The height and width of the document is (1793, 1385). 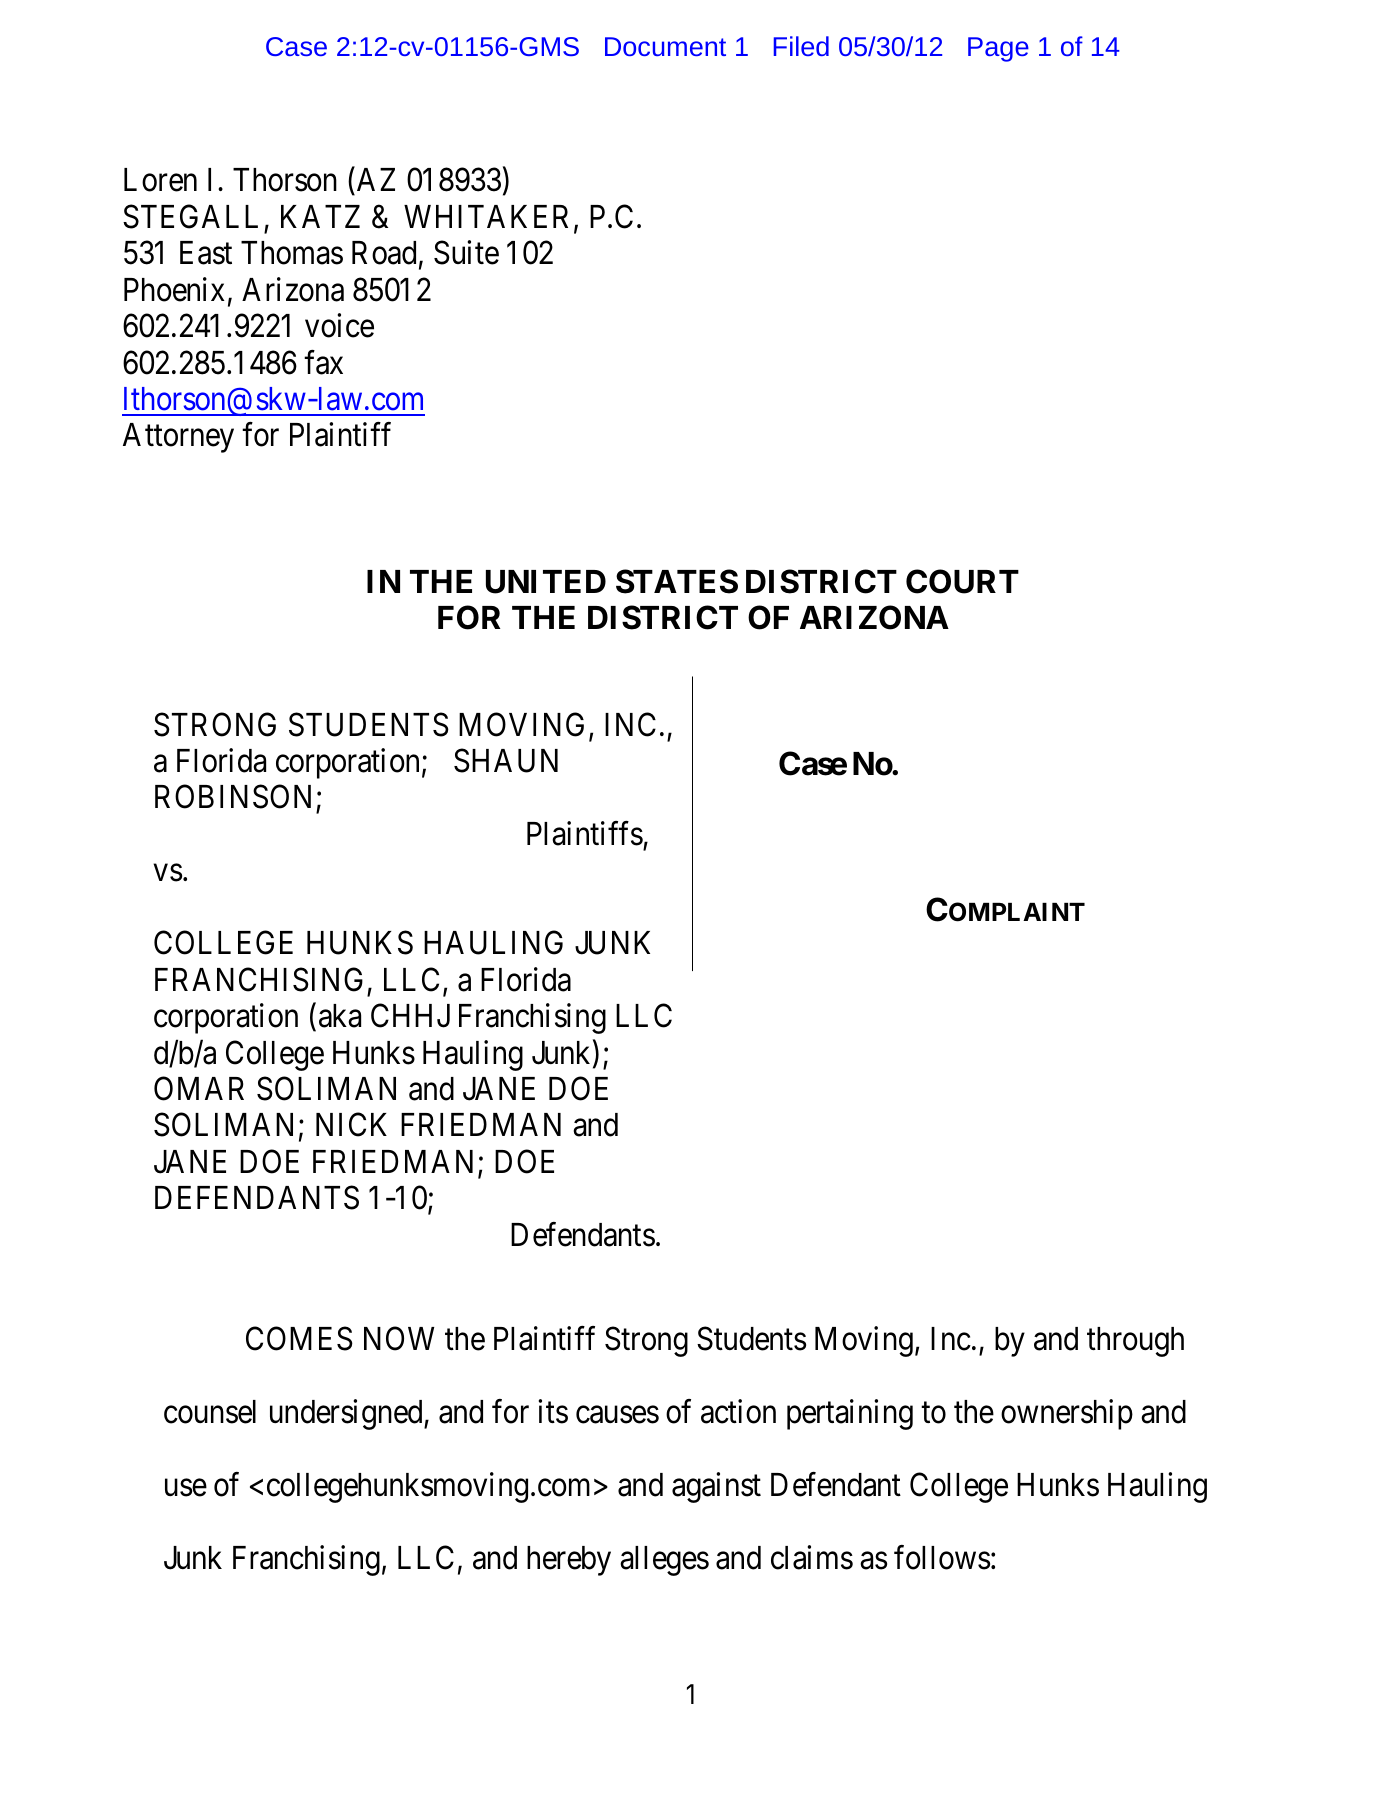 What do you see at coordinates (1135, 1342) in the document?
I see `through` at bounding box center [1135, 1342].
